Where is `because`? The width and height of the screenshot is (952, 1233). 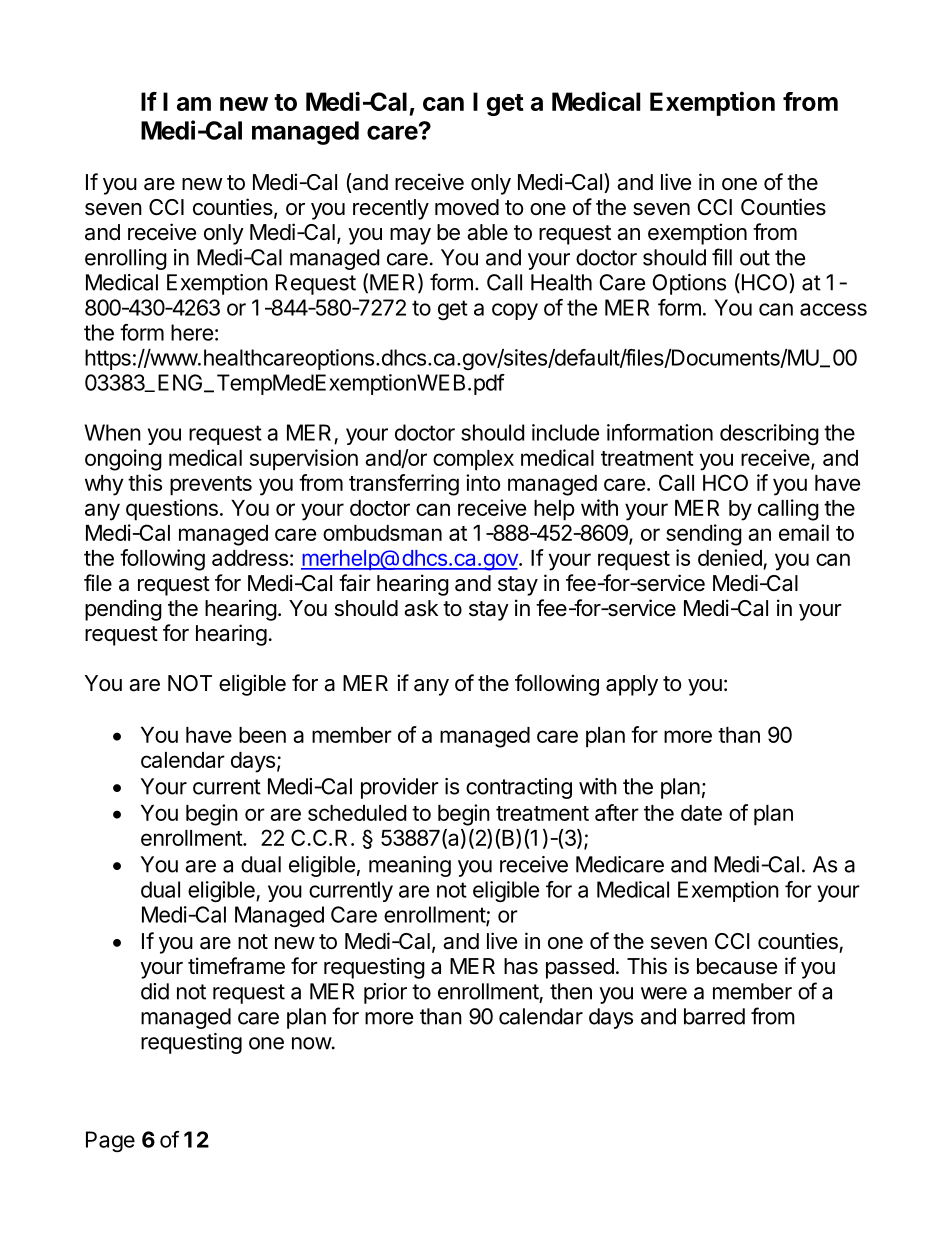 because is located at coordinates (737, 966).
